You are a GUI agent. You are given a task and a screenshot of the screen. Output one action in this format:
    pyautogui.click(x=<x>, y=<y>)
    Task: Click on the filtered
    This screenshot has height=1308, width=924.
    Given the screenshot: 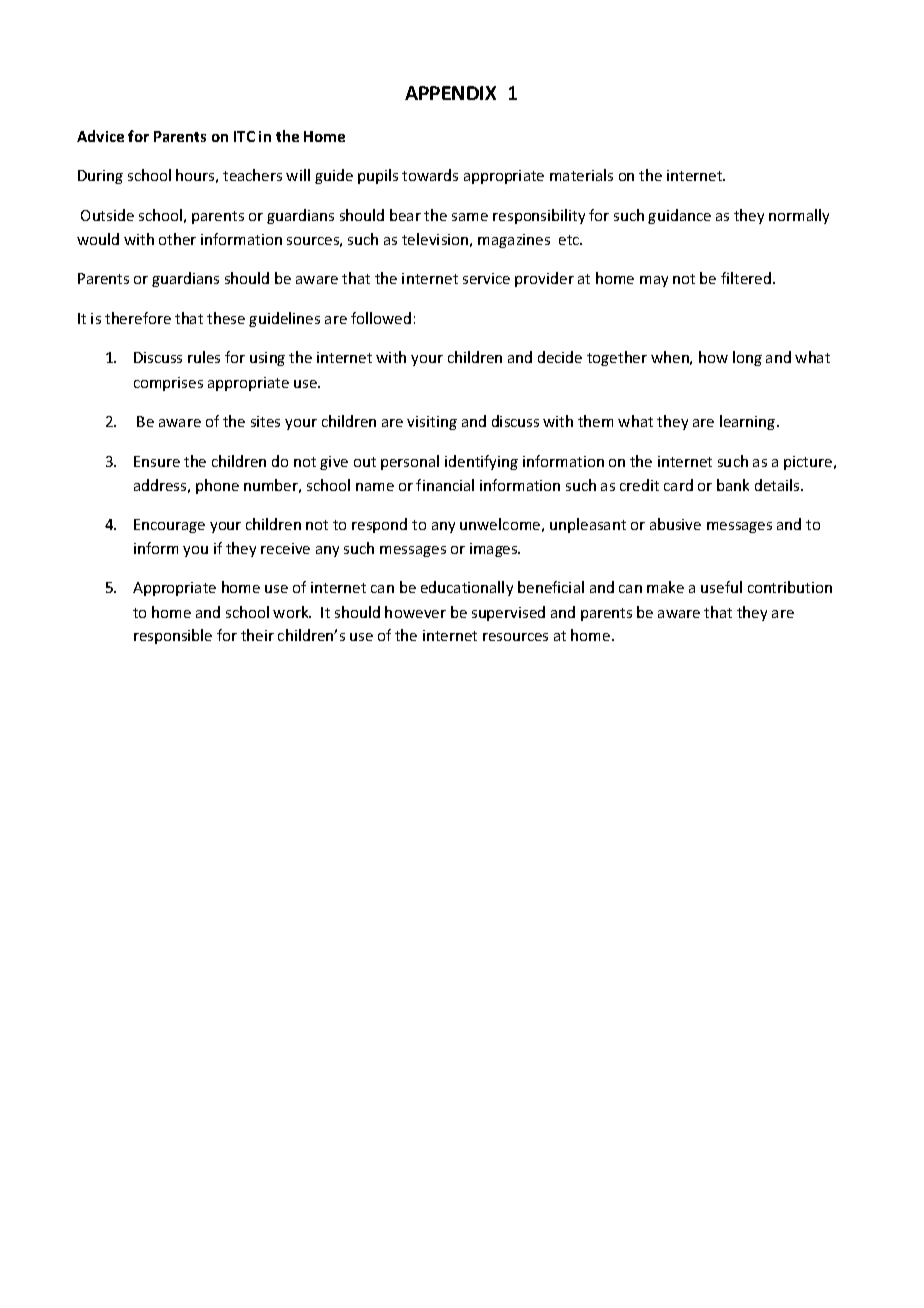 What is the action you would take?
    pyautogui.click(x=747, y=278)
